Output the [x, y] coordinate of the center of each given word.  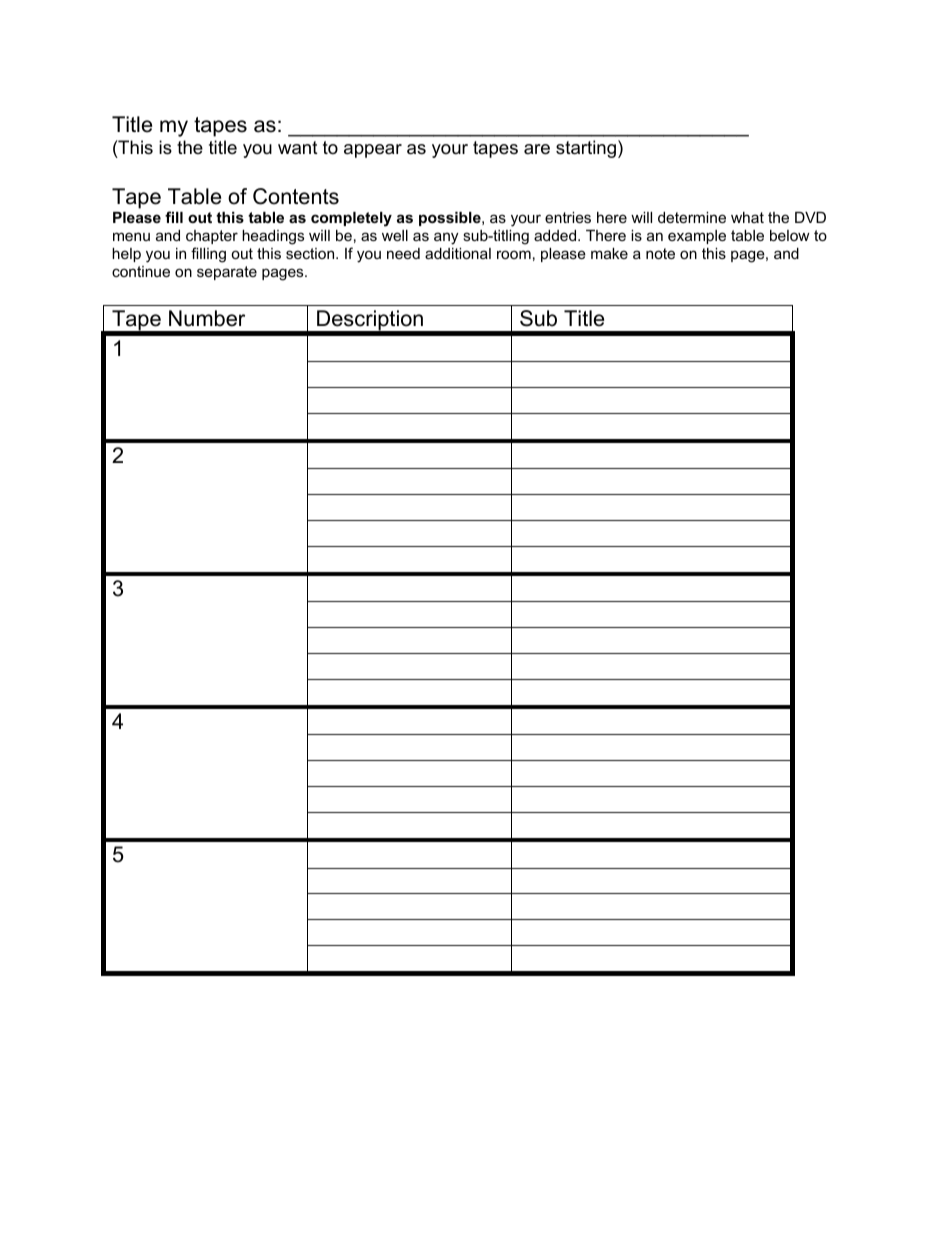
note [660, 253]
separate [227, 273]
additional [458, 253]
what [747, 217]
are [537, 149]
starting [586, 149]
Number [207, 318]
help [126, 255]
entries [568, 217]
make [609, 253]
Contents [296, 196]
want [298, 148]
